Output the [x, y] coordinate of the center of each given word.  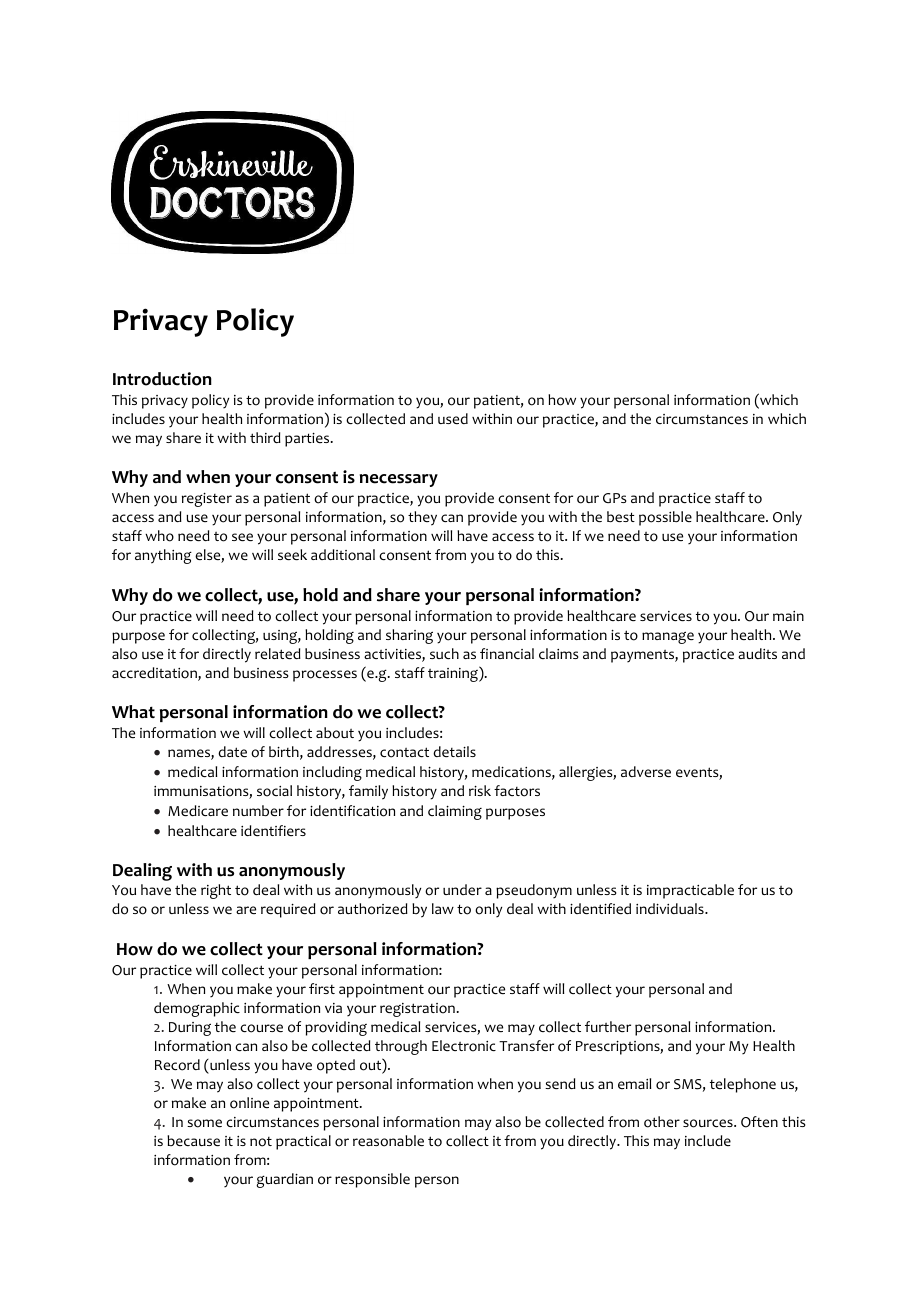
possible [665, 518]
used [453, 418]
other [662, 1122]
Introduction [162, 379]
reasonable [388, 1141]
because [193, 1140]
